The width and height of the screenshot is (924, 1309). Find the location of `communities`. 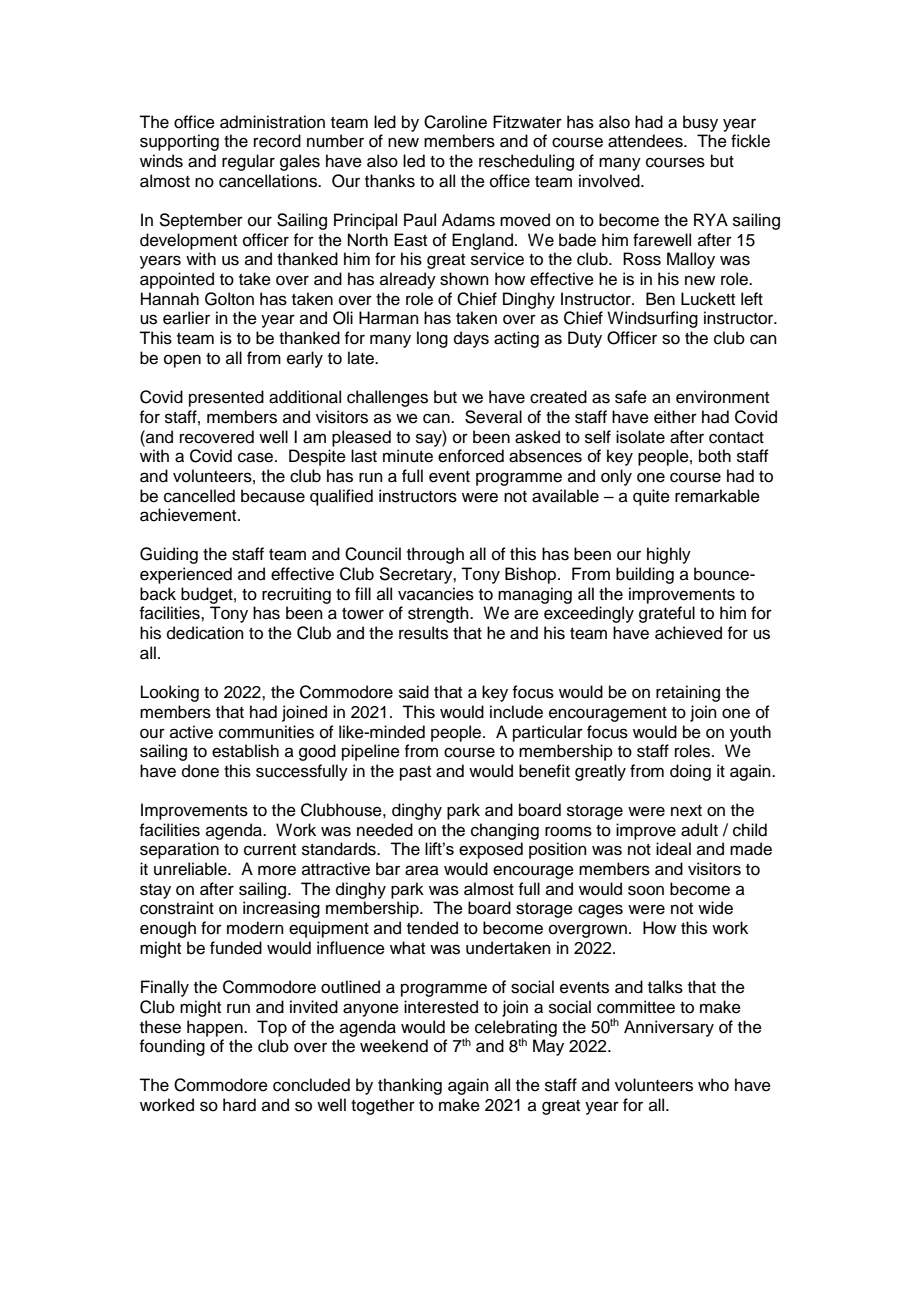

communities is located at coordinates (266, 732).
